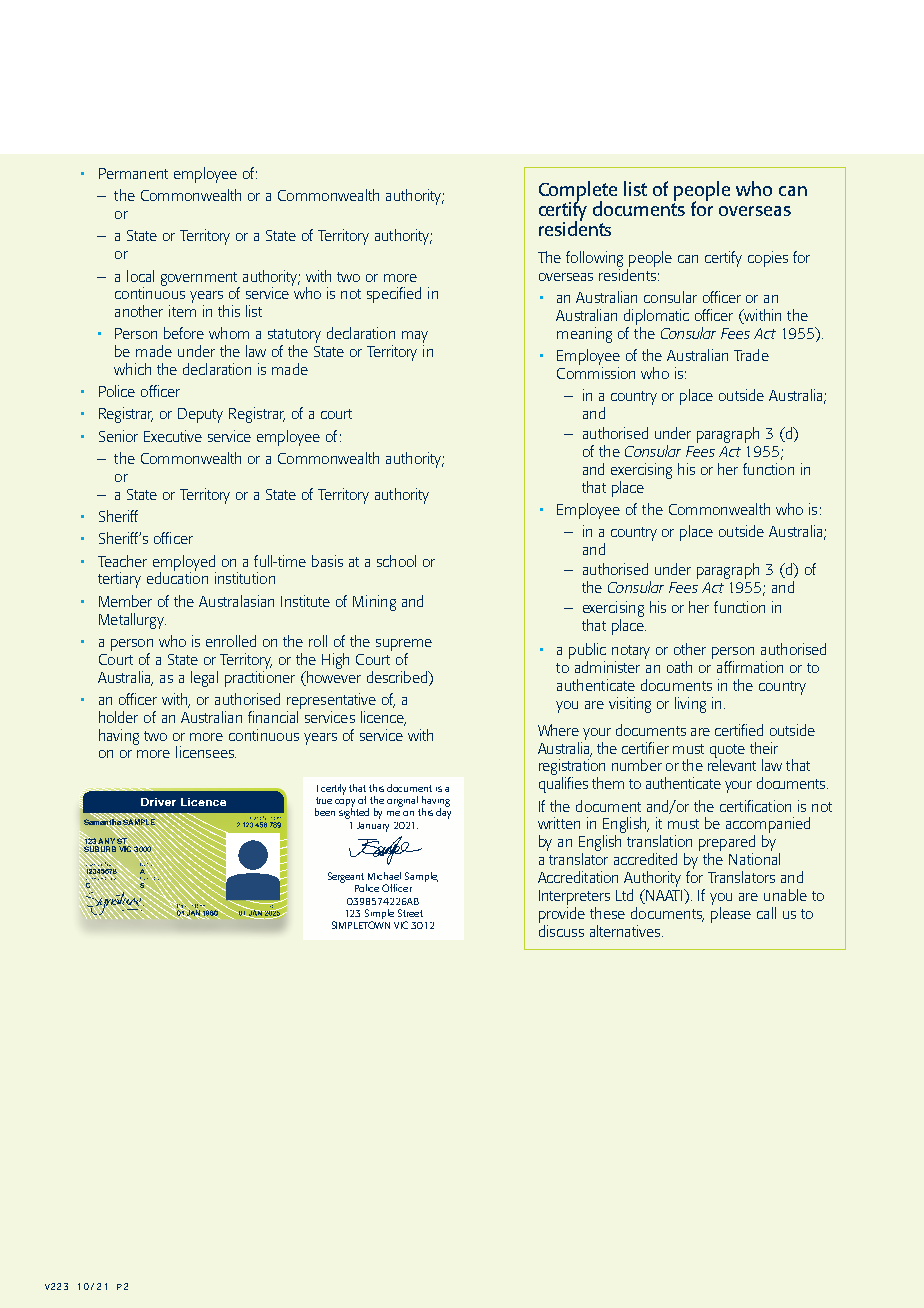 The height and width of the screenshot is (1308, 924). What do you see at coordinates (631, 653) in the screenshot?
I see `notary` at bounding box center [631, 653].
